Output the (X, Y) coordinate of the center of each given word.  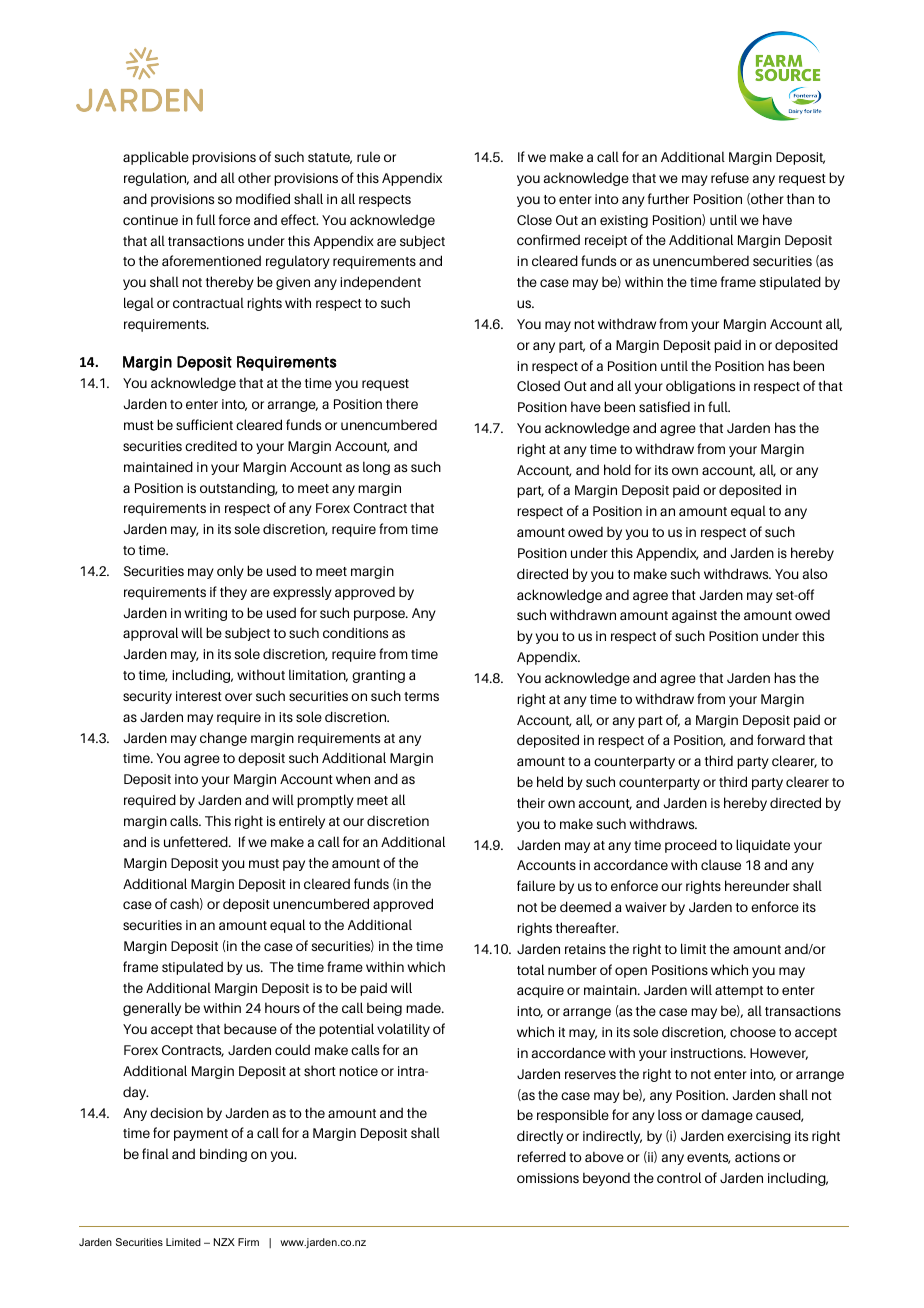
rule (368, 156)
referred (541, 1156)
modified (263, 198)
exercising (759, 1137)
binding (223, 1155)
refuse (730, 177)
